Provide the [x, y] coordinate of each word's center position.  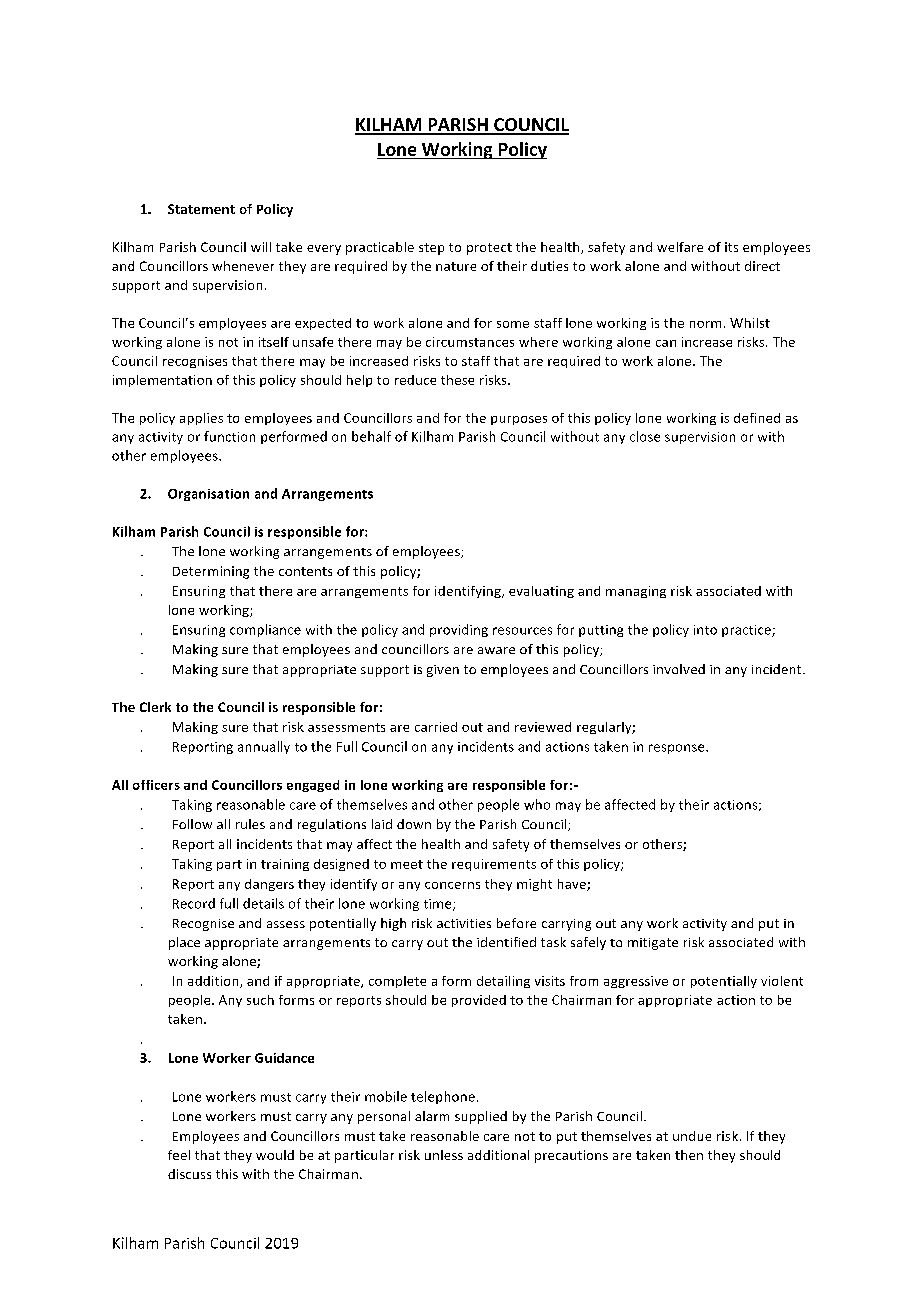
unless [444, 1155]
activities [464, 923]
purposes [519, 420]
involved [679, 669]
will [261, 247]
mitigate [653, 944]
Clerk [155, 707]
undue [692, 1136]
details [263, 903]
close [645, 436]
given [443, 671]
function [229, 436]
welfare [680, 247]
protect [489, 249]
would [275, 1155]
